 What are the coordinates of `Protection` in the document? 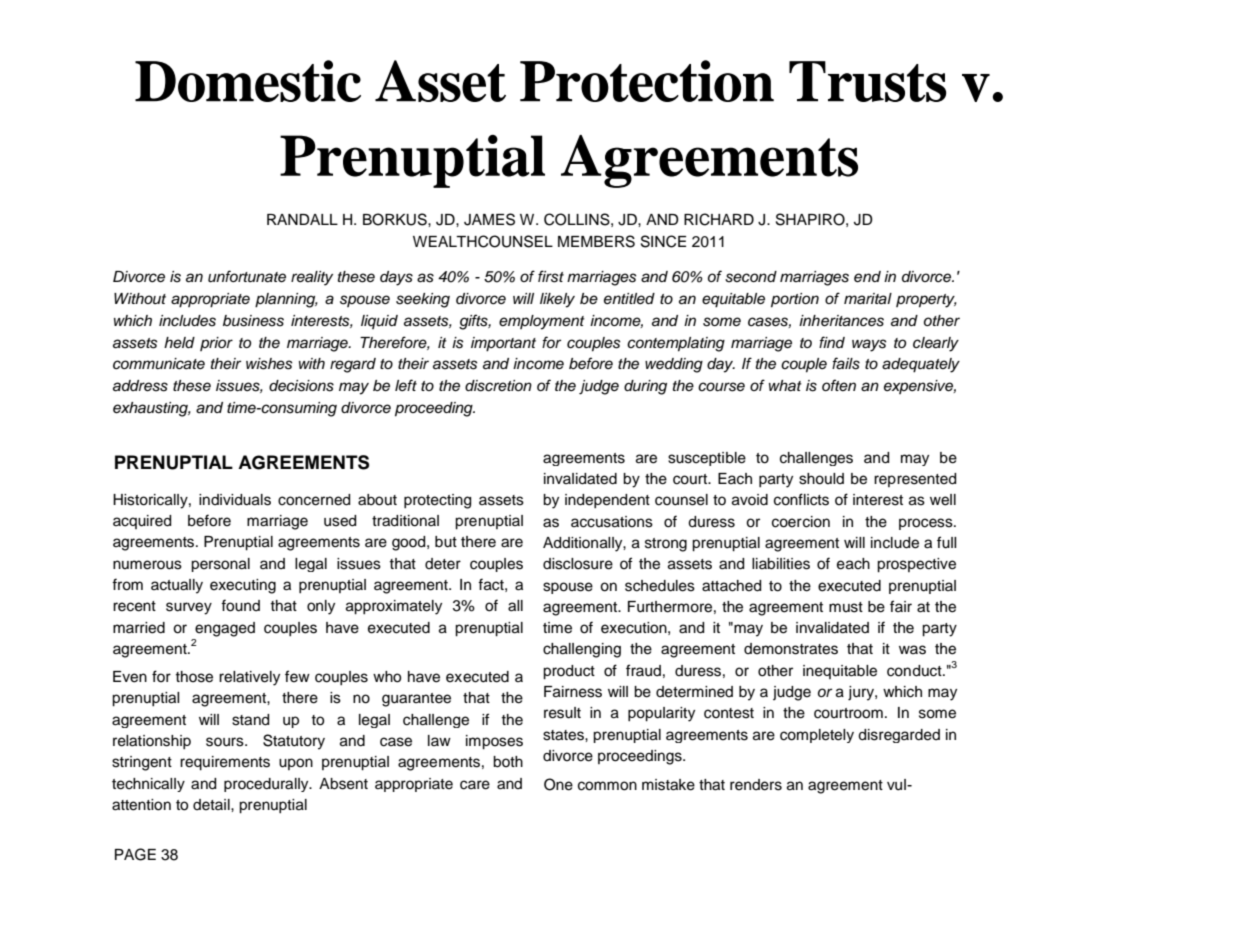 It's located at (647, 81).
